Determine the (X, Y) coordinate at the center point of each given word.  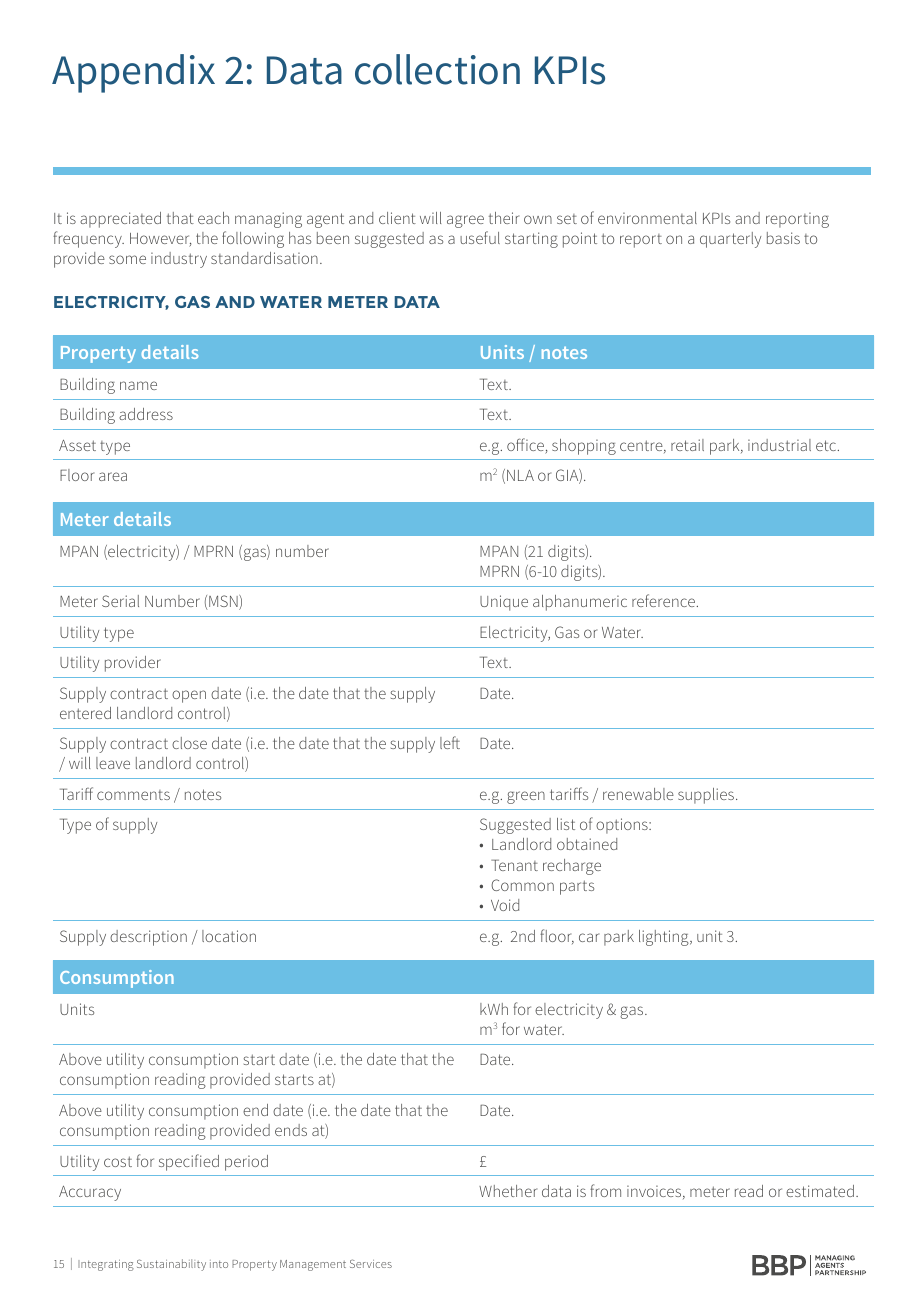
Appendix (133, 73)
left (450, 742)
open (189, 696)
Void (505, 905)
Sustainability (171, 1265)
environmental (647, 218)
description (148, 938)
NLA (520, 475)
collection (437, 69)
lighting (665, 938)
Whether (508, 1191)
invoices (655, 1192)
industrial (779, 445)
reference (663, 600)
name (138, 385)
